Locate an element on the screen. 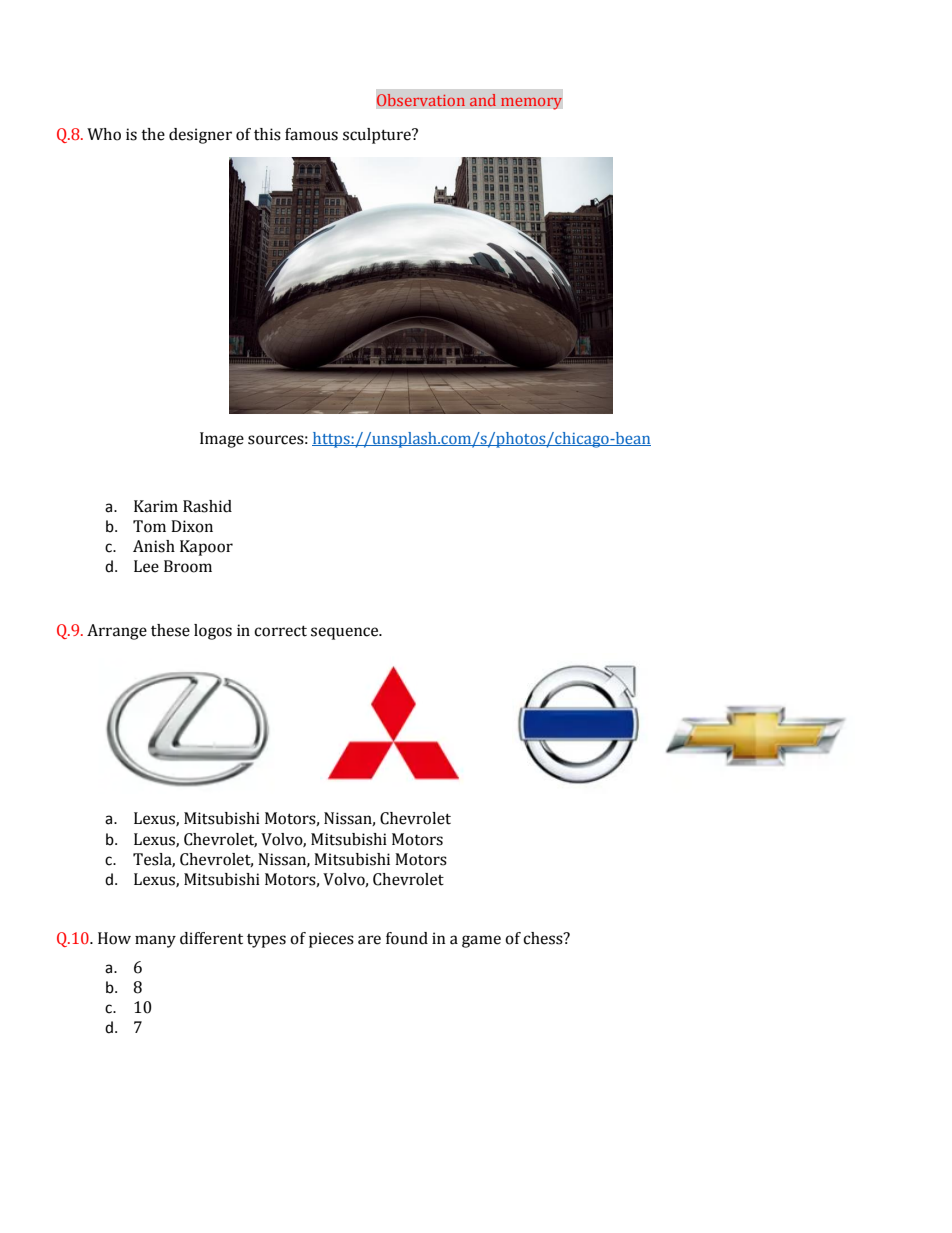 This screenshot has width=952, height=1233. many is located at coordinates (155, 941).
